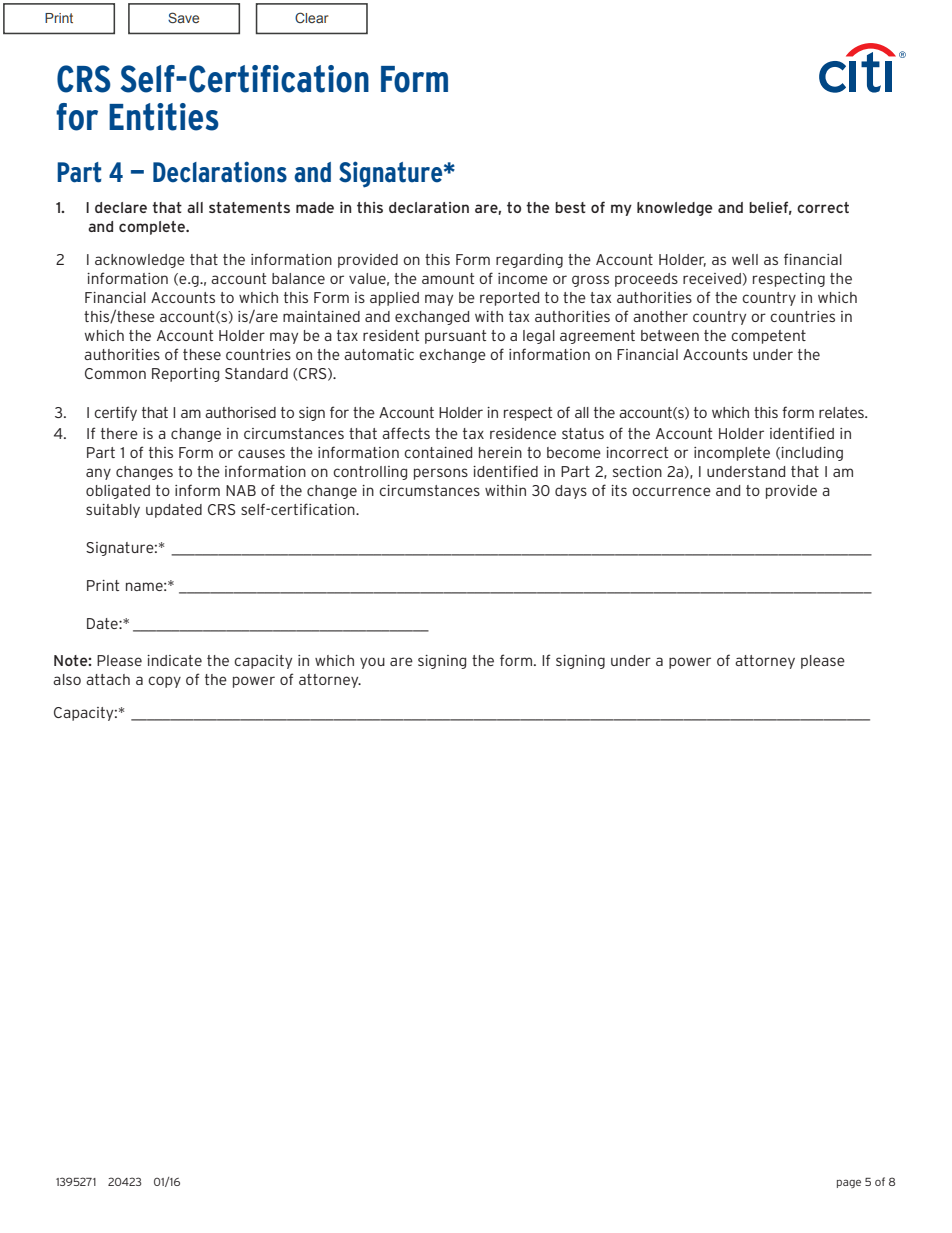 This screenshot has height=1233, width=952. Describe the element at coordinates (849, 1183) in the screenshot. I see `page` at that location.
